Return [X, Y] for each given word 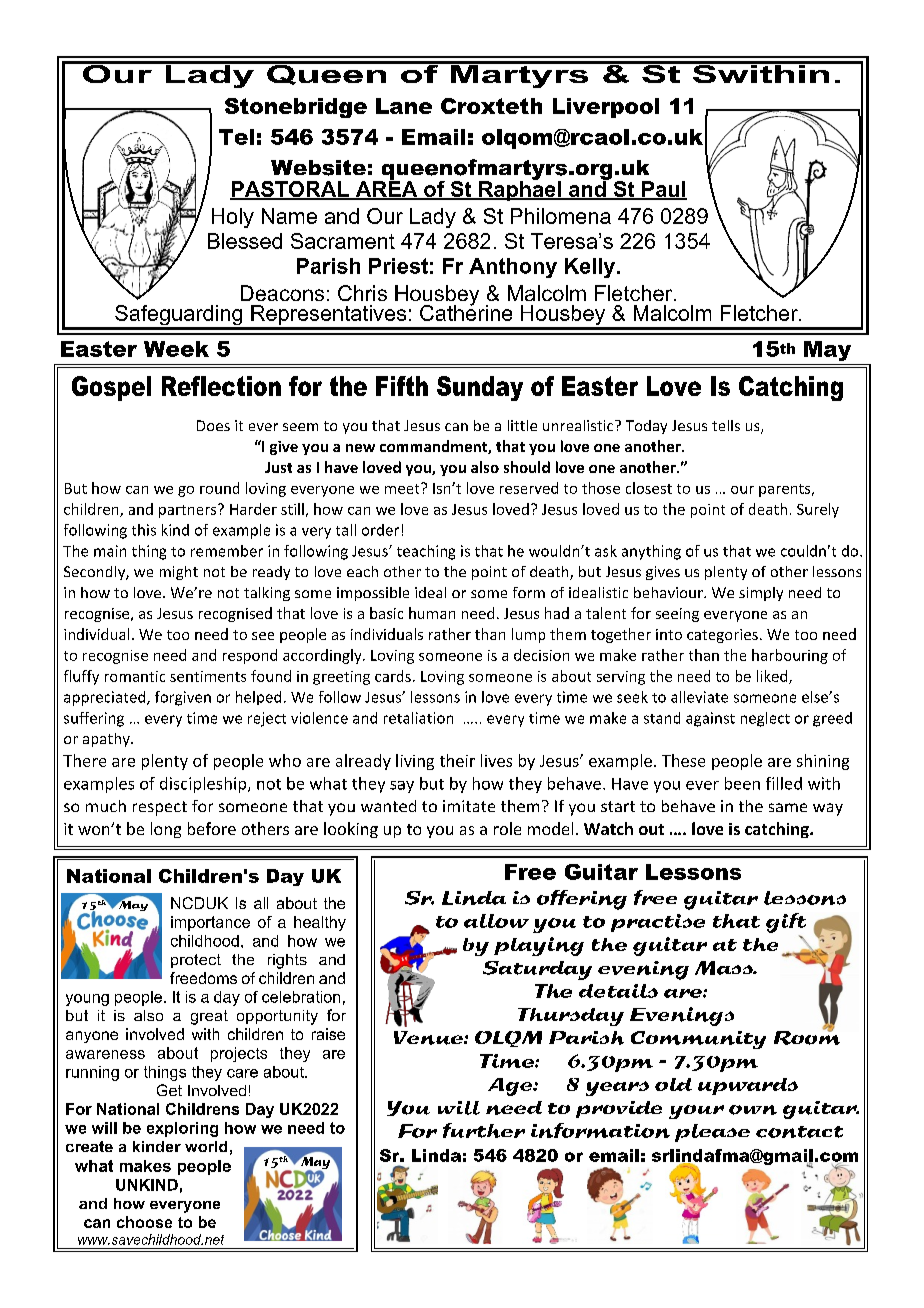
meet [403, 488]
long [166, 830]
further [484, 1130]
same [788, 807]
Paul [663, 190]
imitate [469, 806]
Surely [818, 510]
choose [144, 1222]
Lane [404, 106]
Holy [233, 218]
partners [189, 511]
